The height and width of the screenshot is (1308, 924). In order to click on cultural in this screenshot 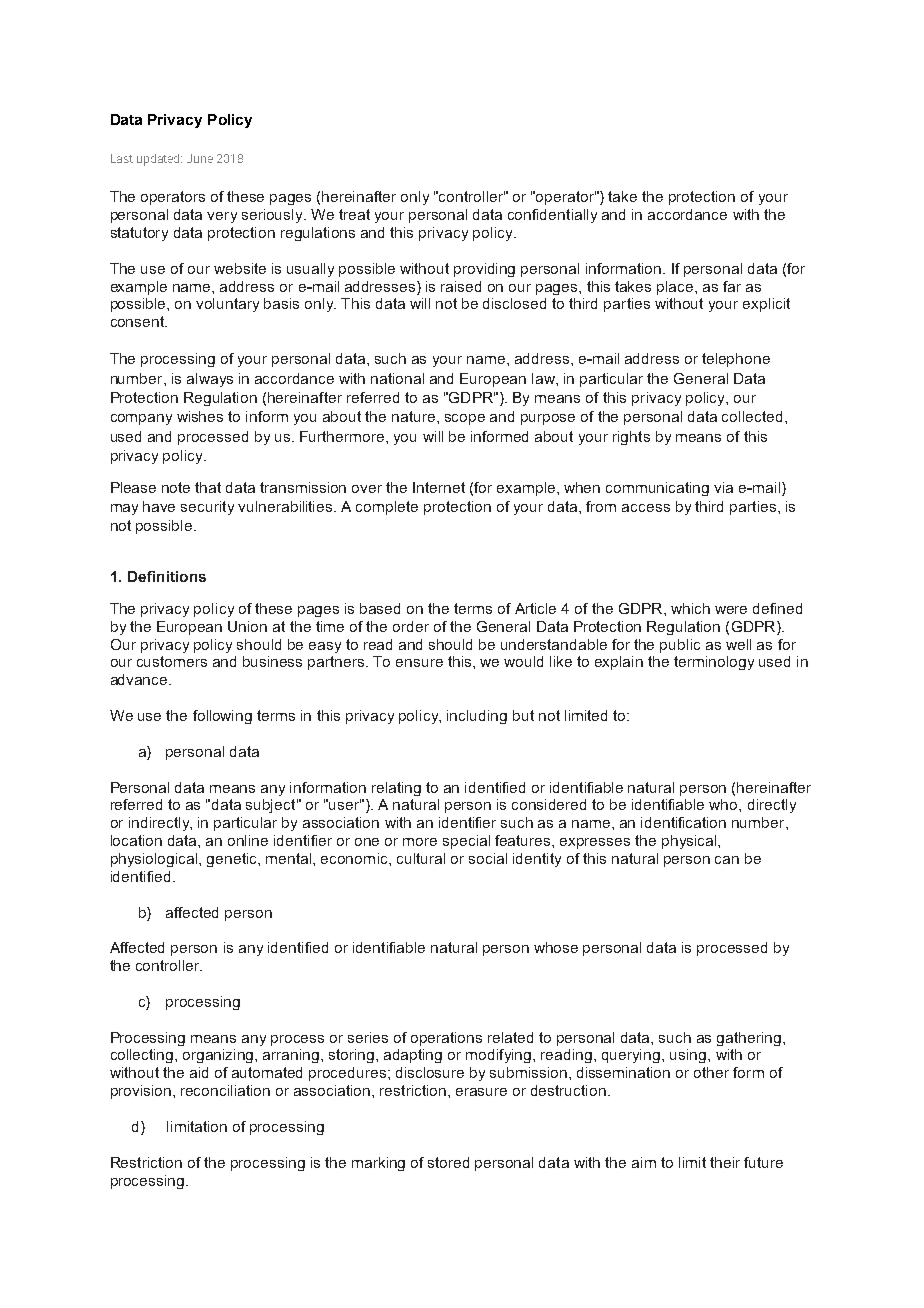, I will do `click(421, 858)`.
